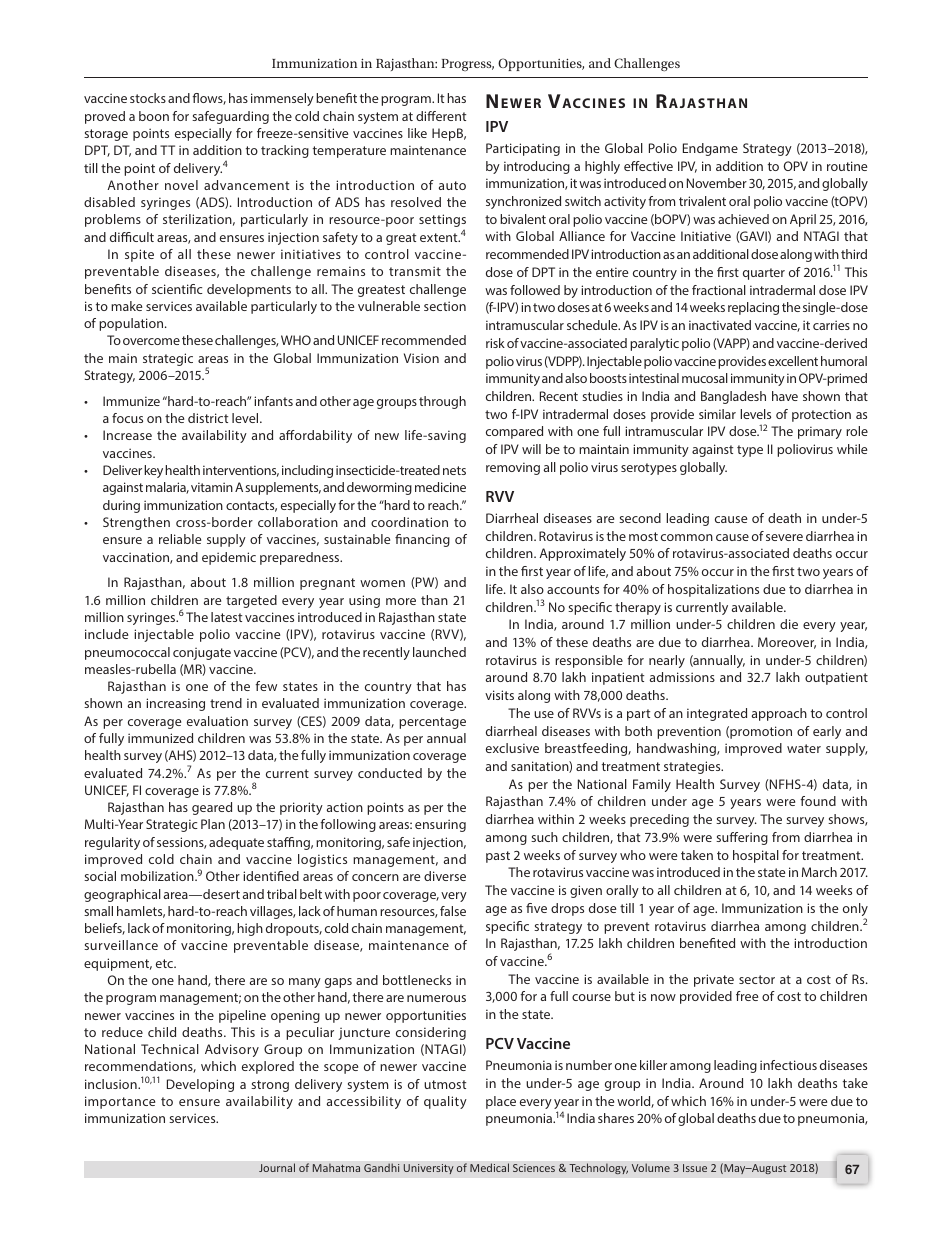 This page has width=952, height=1233. What do you see at coordinates (453, 911) in the page?
I see `false` at bounding box center [453, 911].
